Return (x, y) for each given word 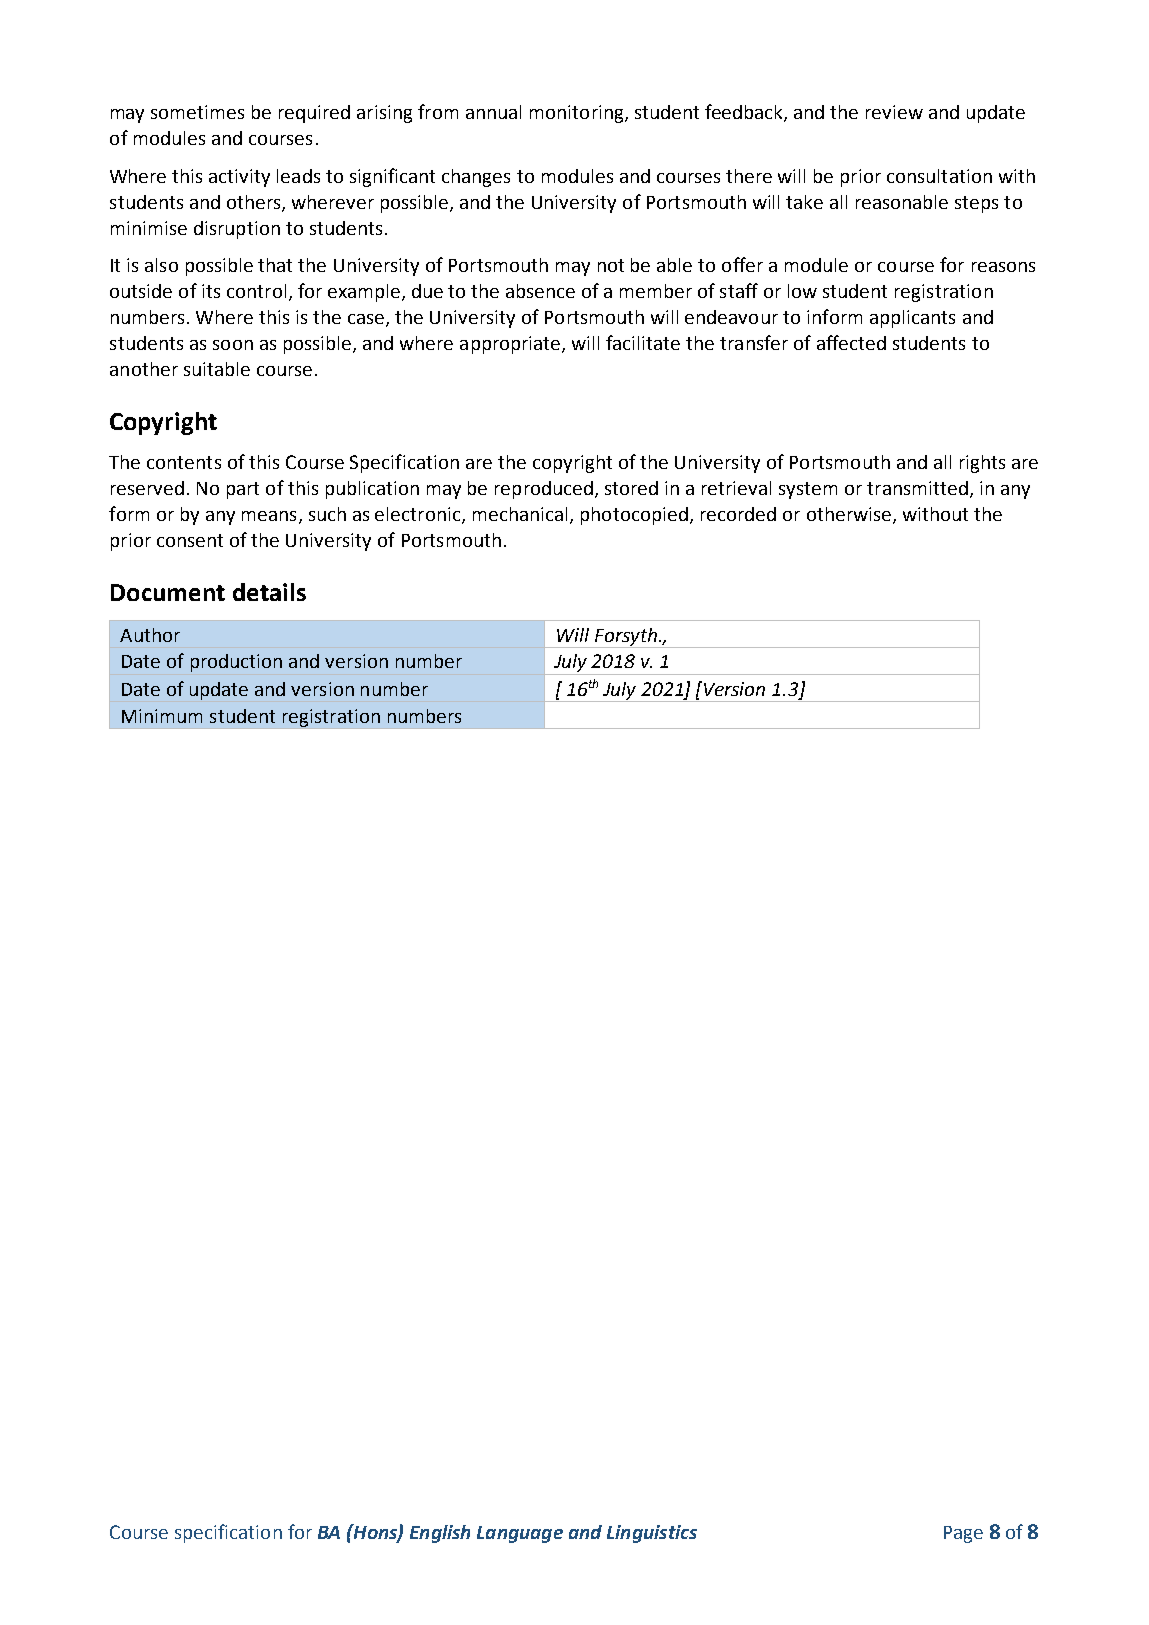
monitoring (578, 114)
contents (184, 462)
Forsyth (625, 638)
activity (239, 178)
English (440, 1534)
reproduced (544, 490)
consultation (939, 176)
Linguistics (652, 1534)
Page (963, 1534)
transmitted (917, 488)
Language (520, 1534)
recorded (738, 514)
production (236, 663)
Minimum (162, 716)
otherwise (849, 514)
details (269, 592)
